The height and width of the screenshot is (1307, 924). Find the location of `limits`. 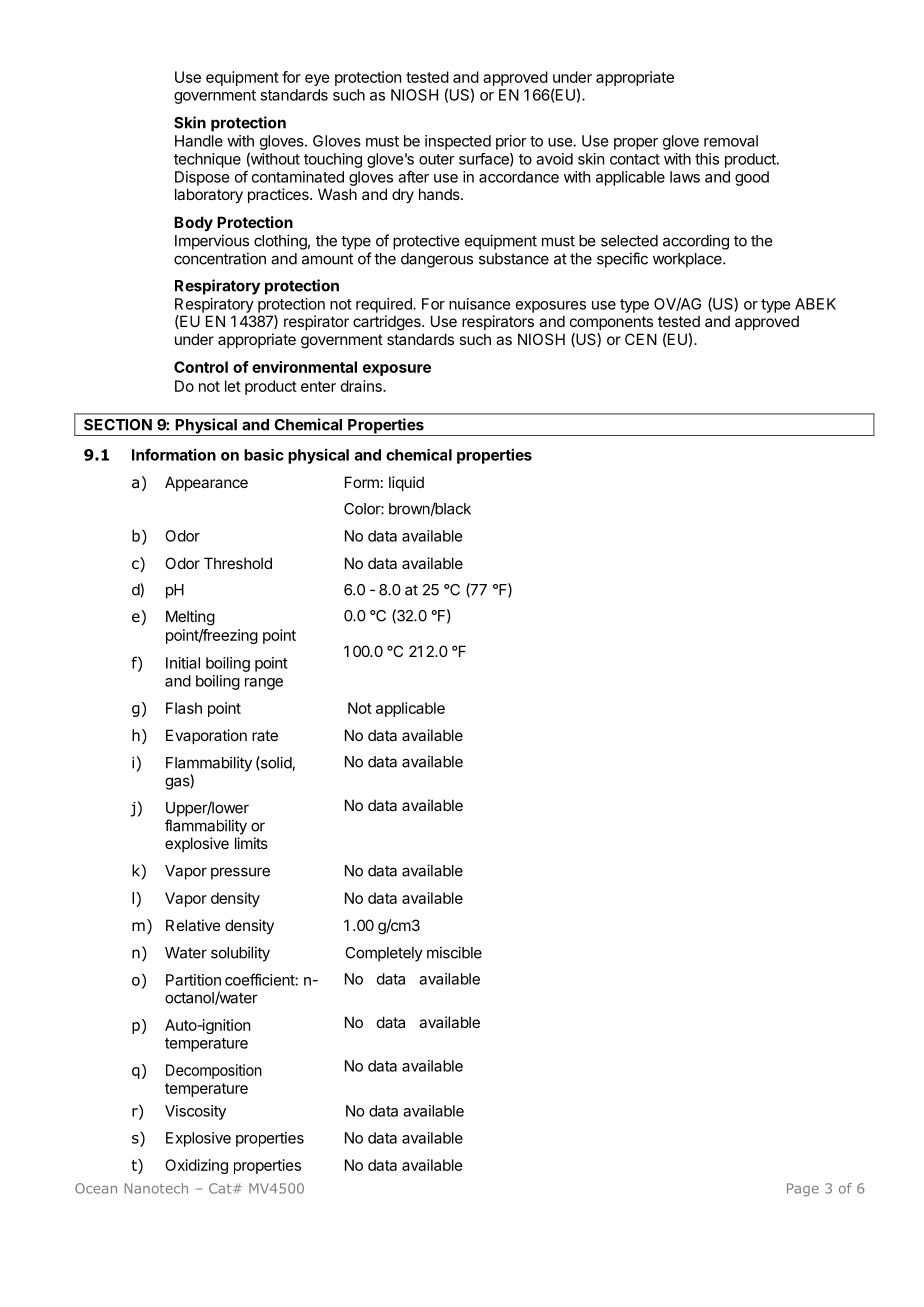

limits is located at coordinates (251, 843).
